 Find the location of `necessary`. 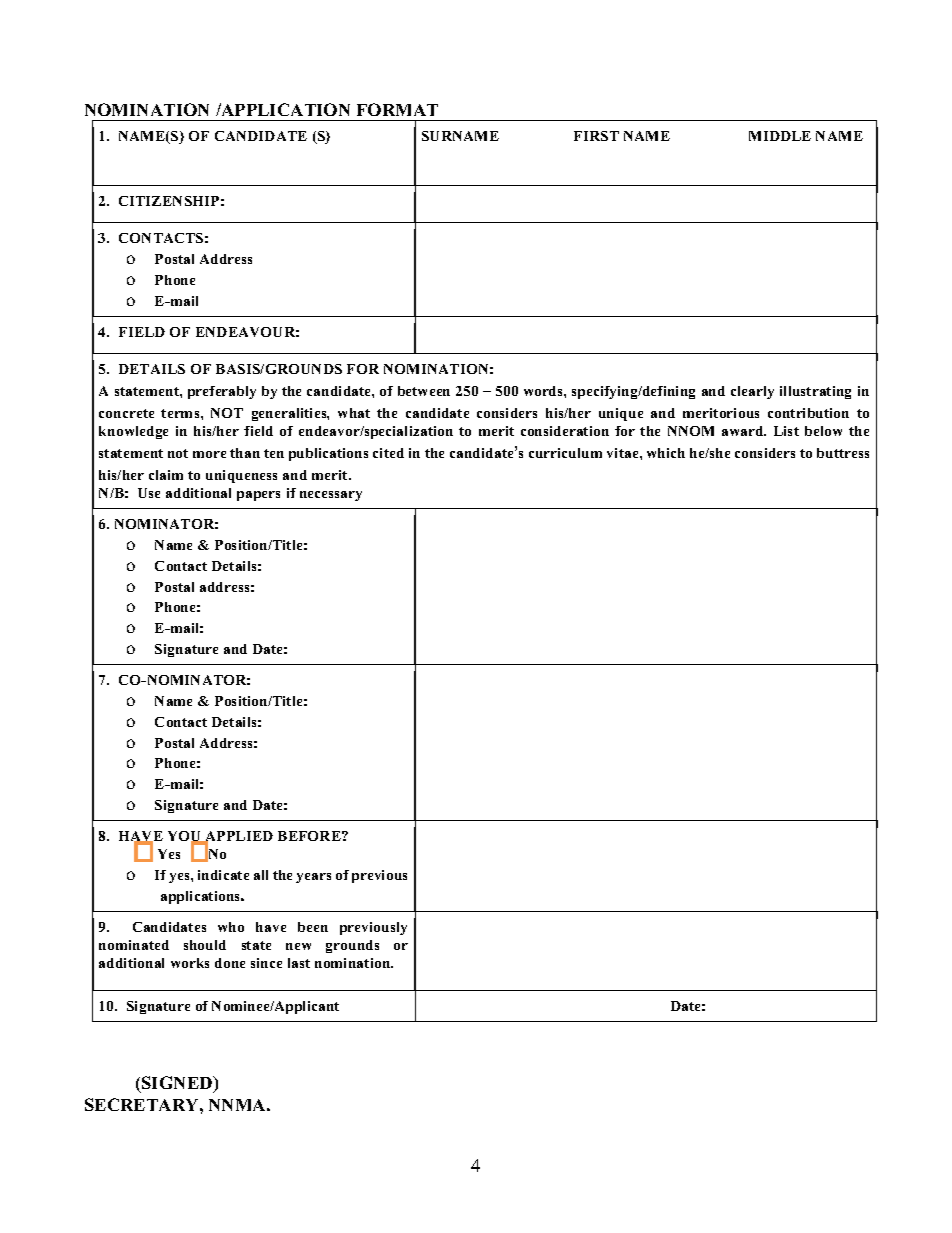

necessary is located at coordinates (331, 496).
